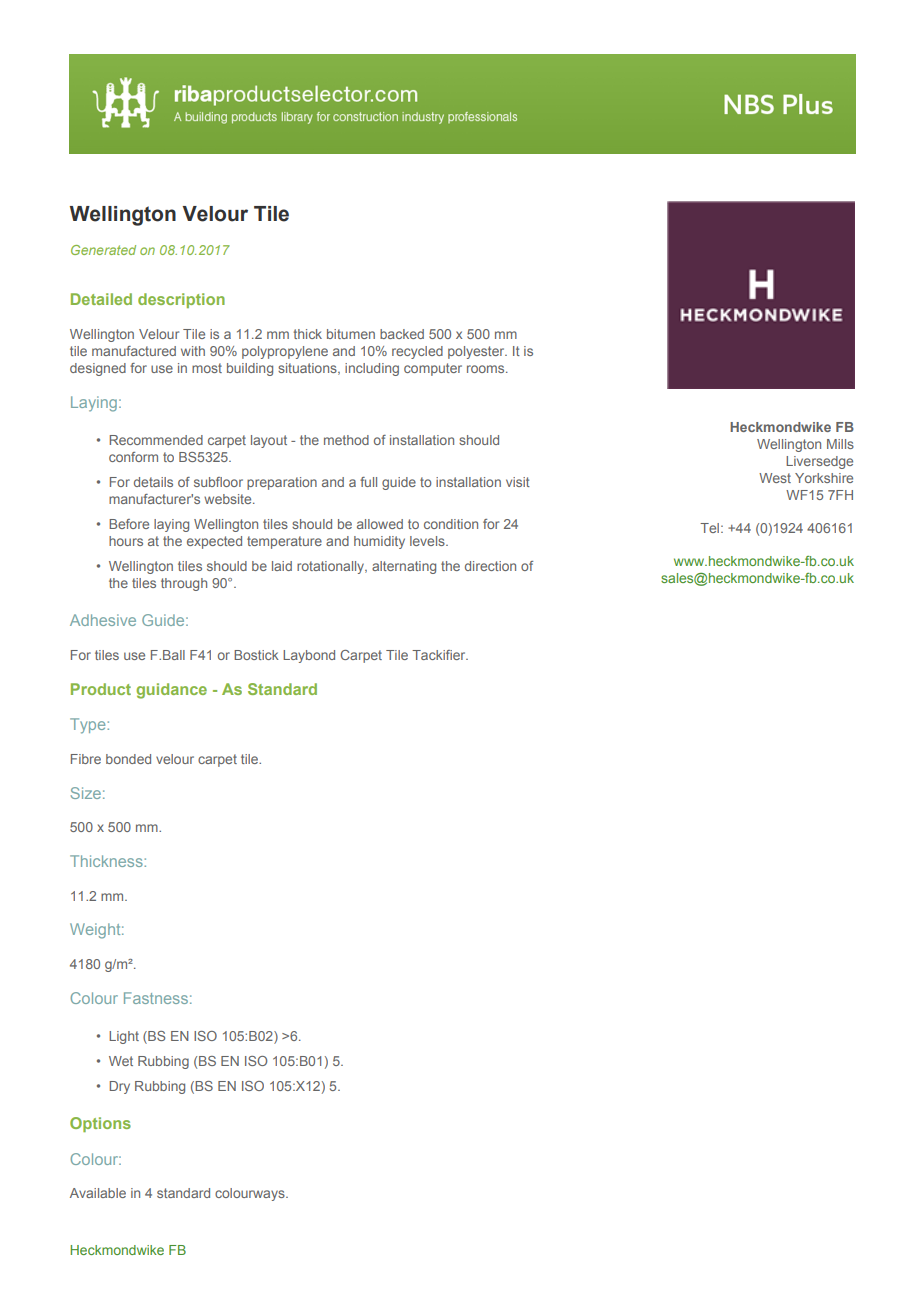  What do you see at coordinates (98, 1193) in the document?
I see `Available` at bounding box center [98, 1193].
